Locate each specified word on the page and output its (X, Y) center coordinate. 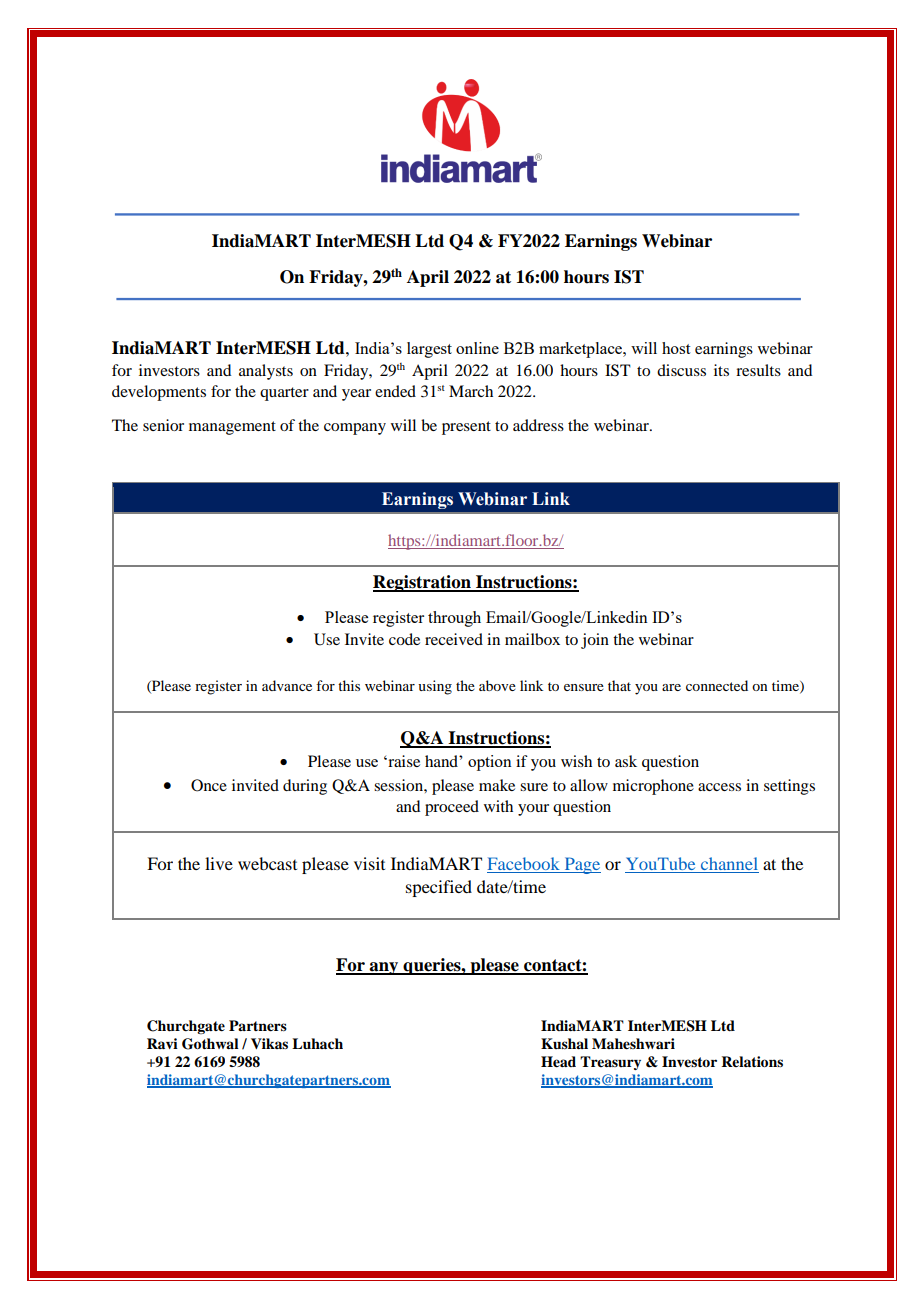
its (721, 370)
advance (287, 685)
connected (717, 685)
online (477, 348)
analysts (266, 372)
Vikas (269, 1043)
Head (558, 1062)
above (497, 685)
